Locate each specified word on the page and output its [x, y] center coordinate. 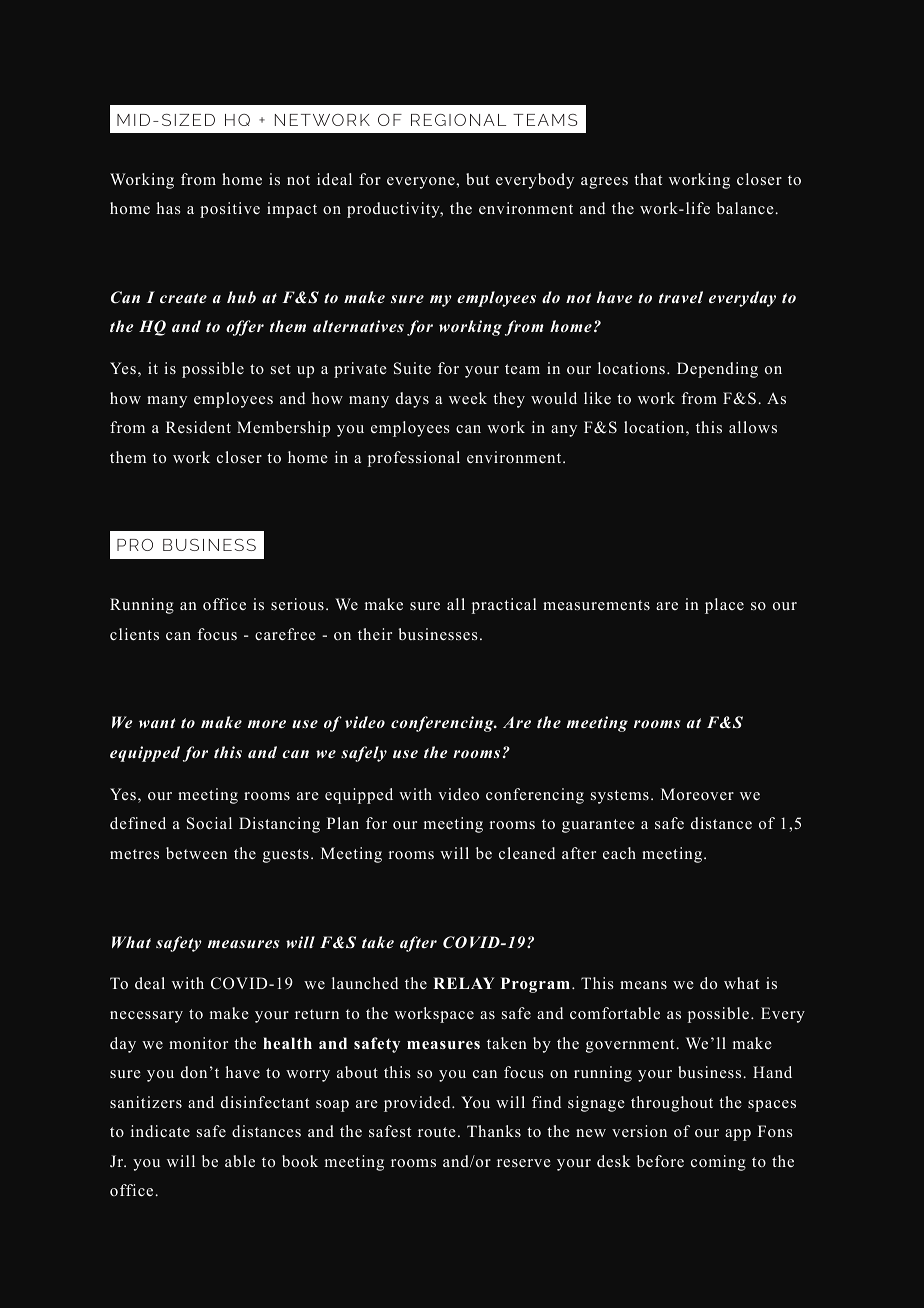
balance [746, 208]
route [437, 1132]
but [477, 179]
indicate [160, 1131]
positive [230, 210]
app [738, 1135]
